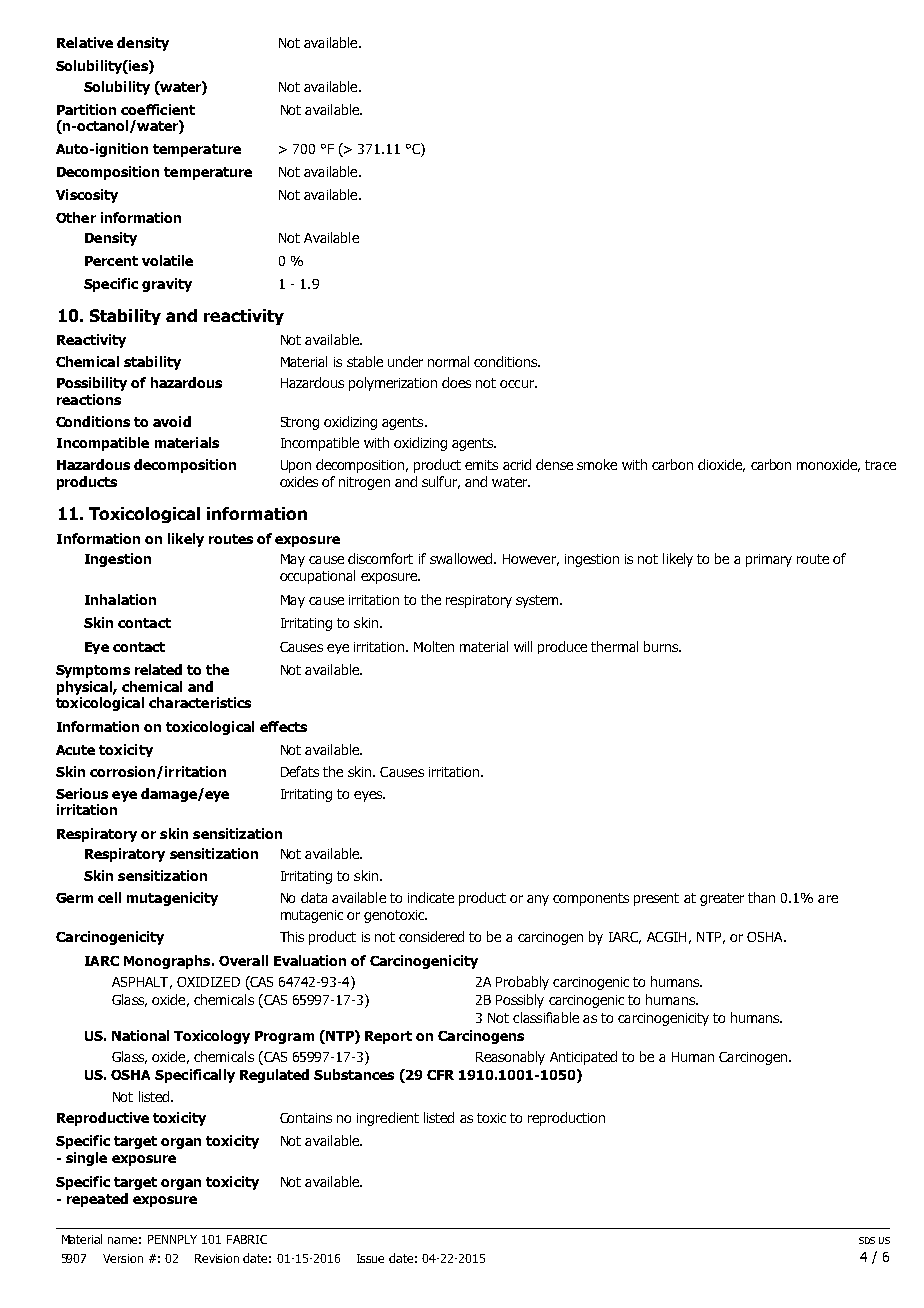  Describe the element at coordinates (456, 382) in the screenshot. I see `does` at that location.
